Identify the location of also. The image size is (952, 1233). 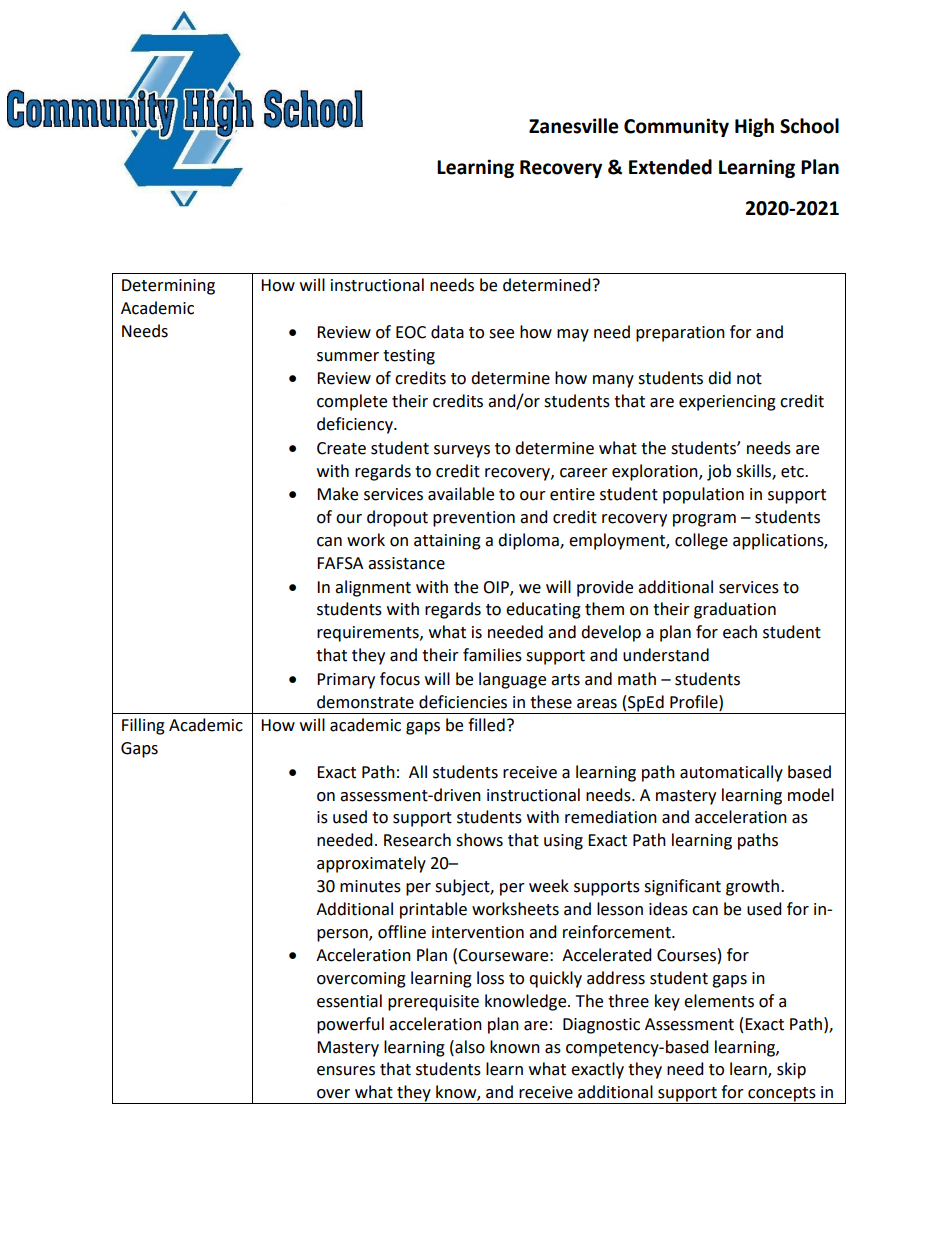
(469, 1047).
